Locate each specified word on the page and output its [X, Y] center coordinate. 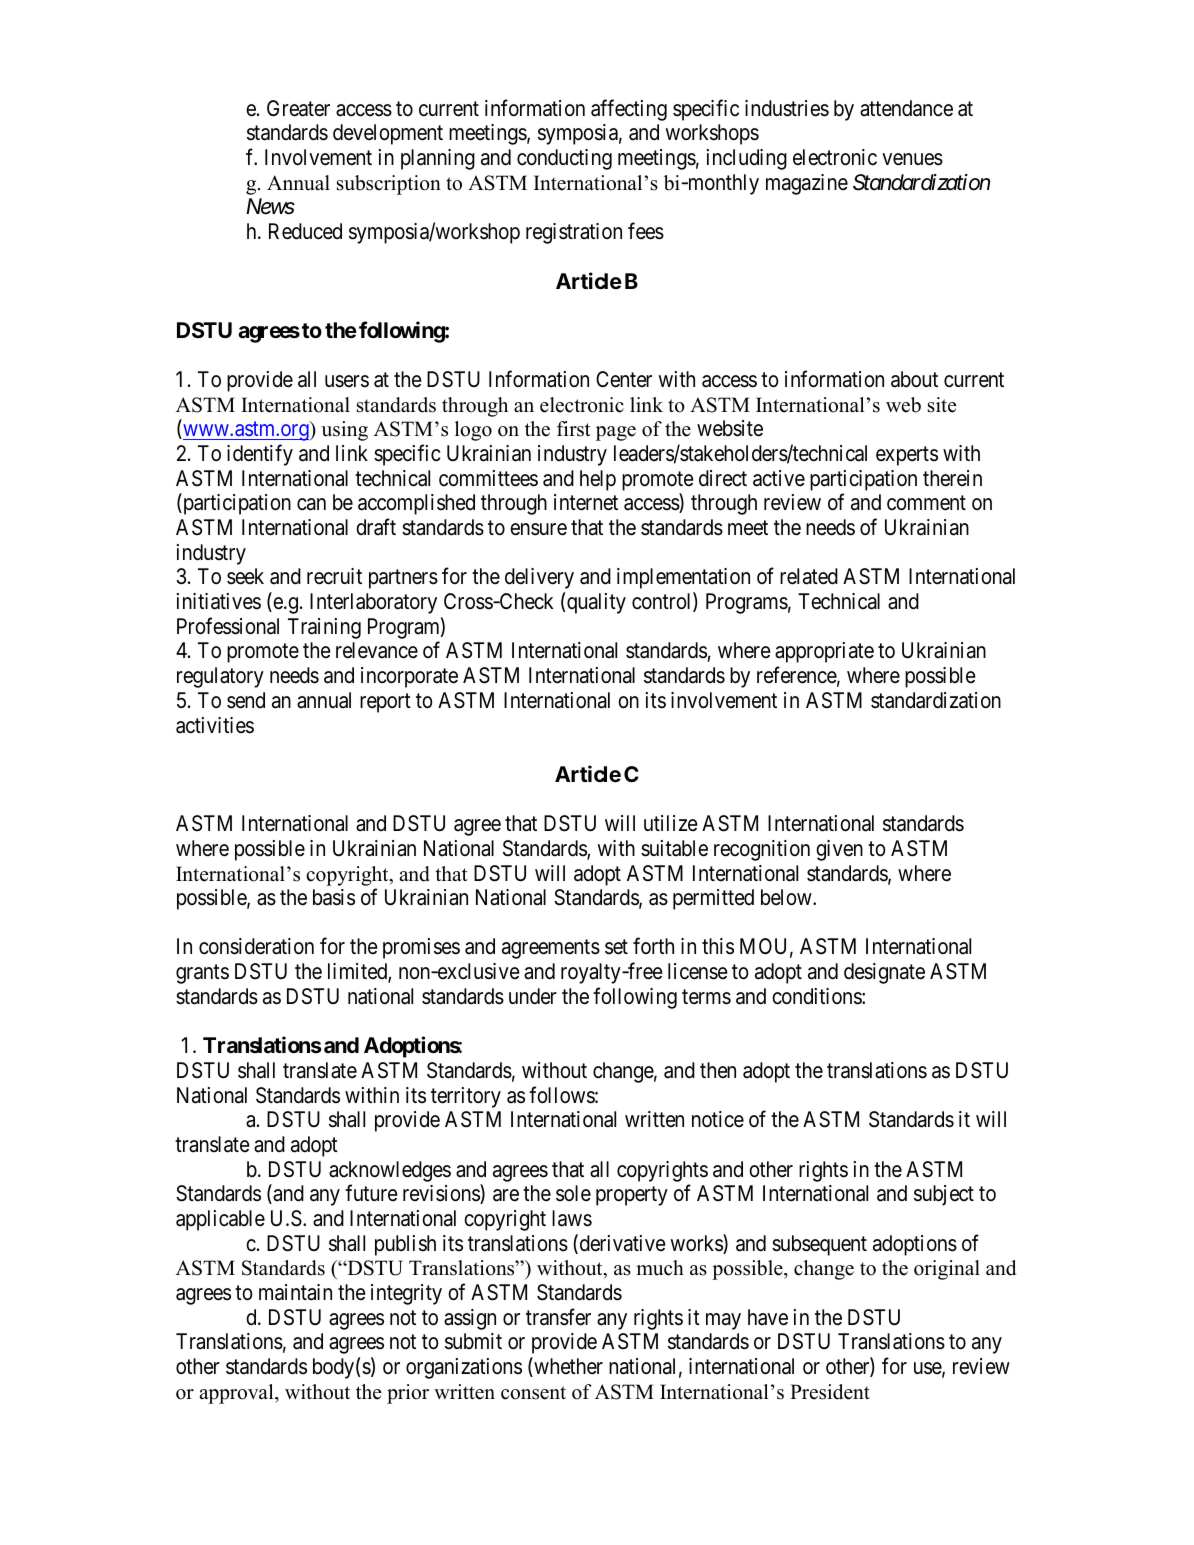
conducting [564, 159]
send [246, 700]
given [839, 850]
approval [237, 1394]
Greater [298, 108]
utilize [670, 823]
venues [912, 159]
